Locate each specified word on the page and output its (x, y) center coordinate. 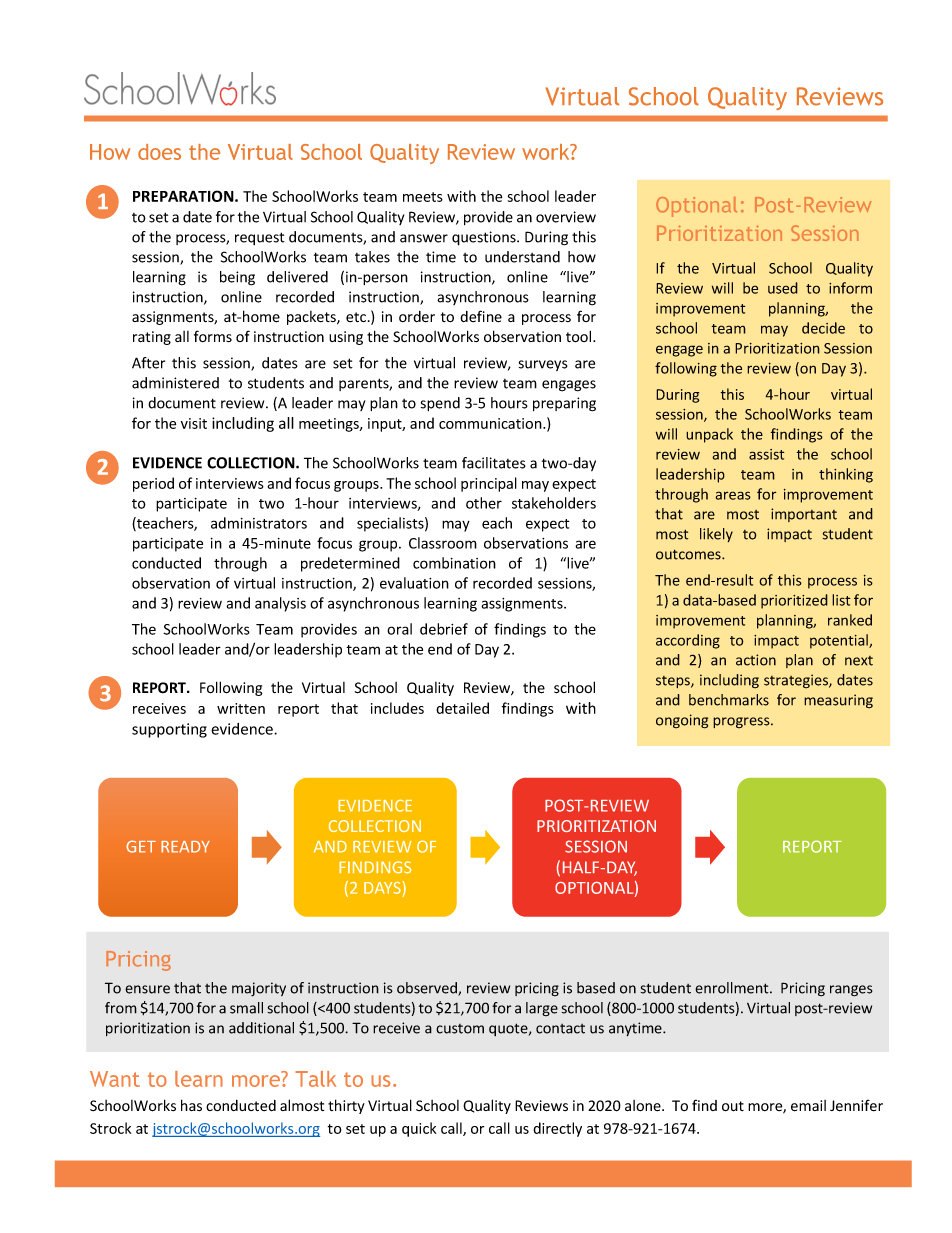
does (159, 152)
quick (419, 1129)
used (783, 288)
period (153, 484)
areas (733, 495)
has (191, 1105)
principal (489, 484)
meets (423, 197)
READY (185, 847)
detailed (462, 708)
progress (742, 723)
